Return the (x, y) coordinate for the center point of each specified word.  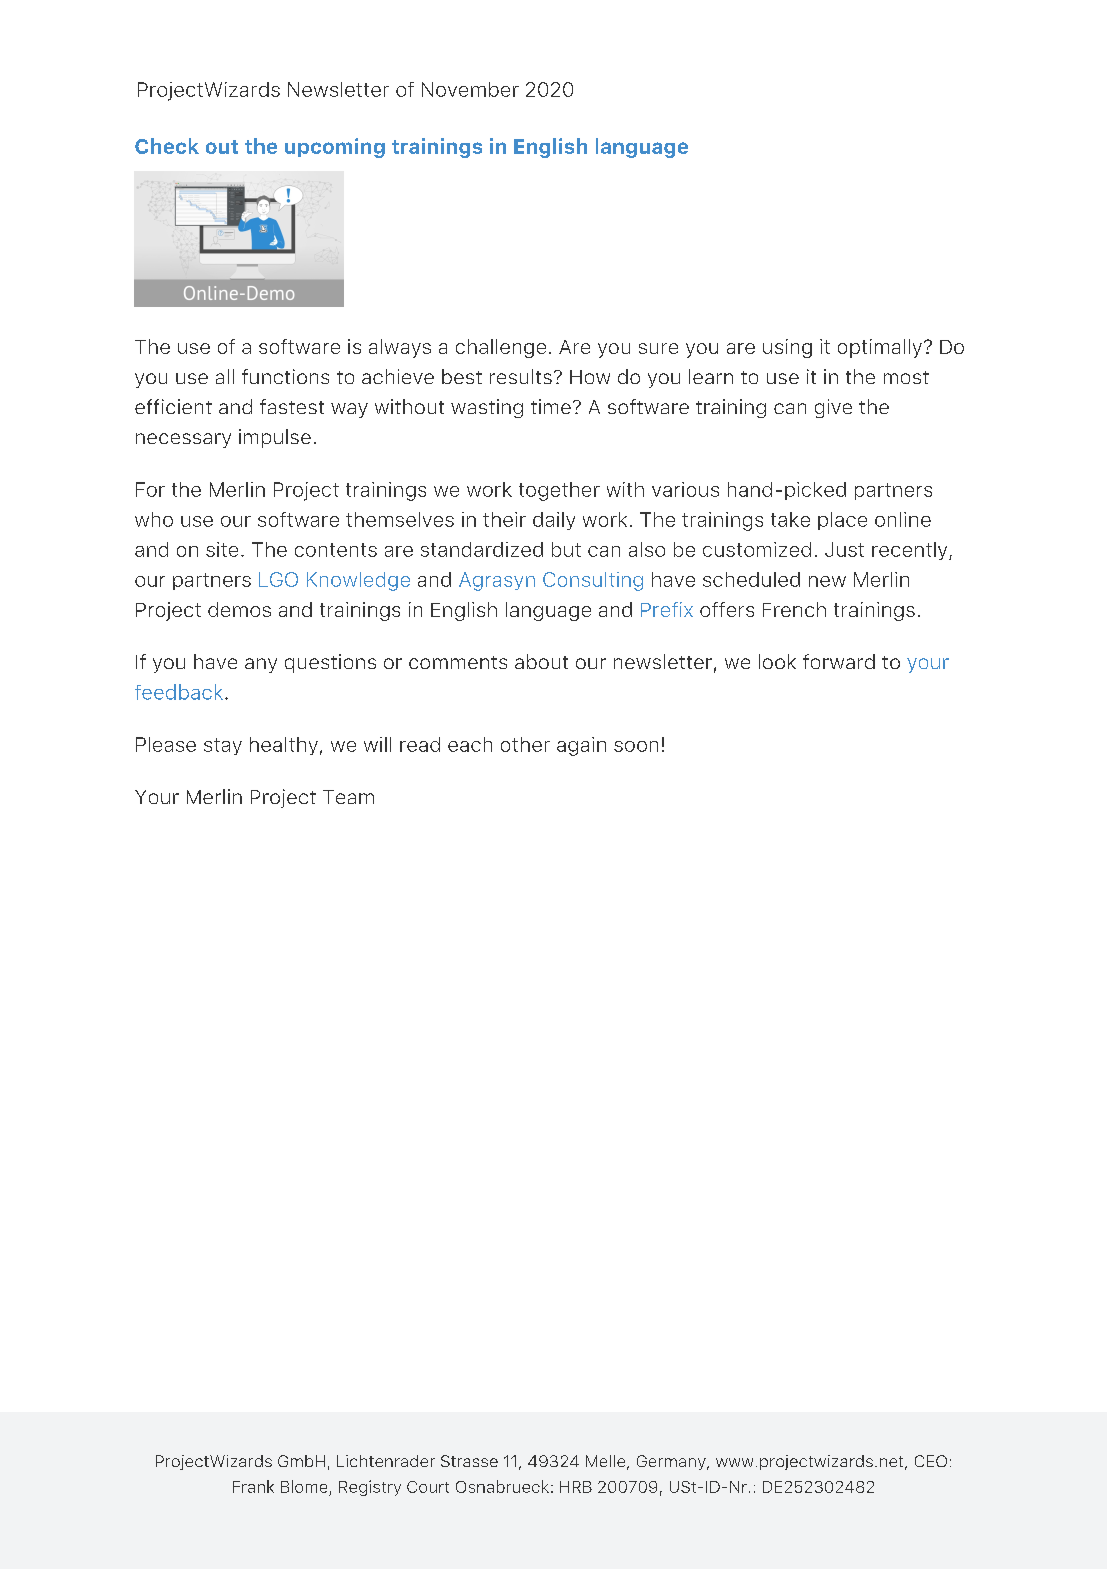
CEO (931, 1461)
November (470, 89)
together (559, 491)
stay (223, 746)
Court (428, 1487)
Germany (672, 1462)
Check (167, 146)
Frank (253, 1486)
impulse (275, 438)
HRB (576, 1487)
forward (839, 661)
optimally (880, 348)
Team (348, 797)
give (833, 408)
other (525, 744)
